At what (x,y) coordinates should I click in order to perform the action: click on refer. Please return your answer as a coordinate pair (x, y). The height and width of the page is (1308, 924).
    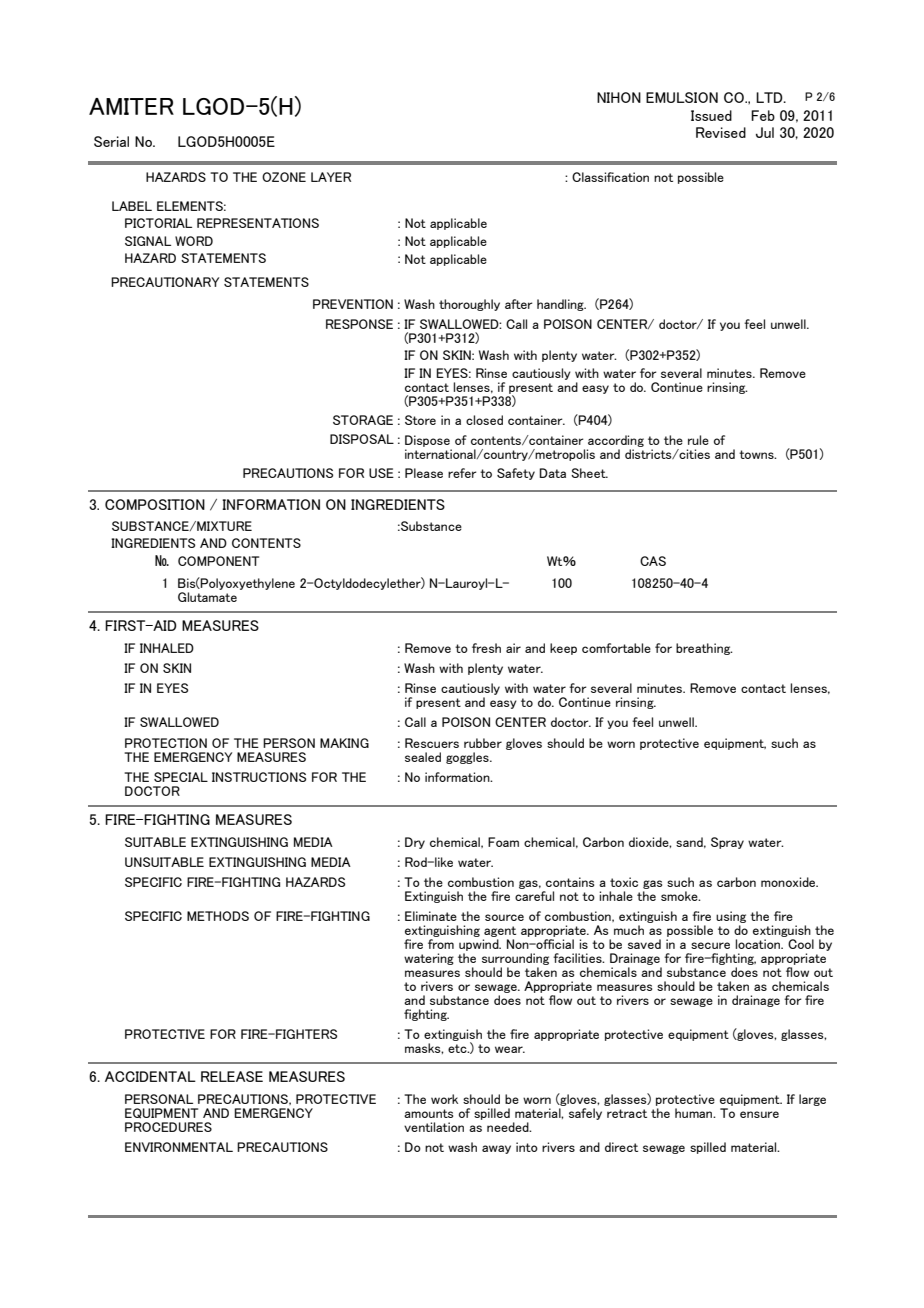
    Looking at the image, I should click on (462, 473).
